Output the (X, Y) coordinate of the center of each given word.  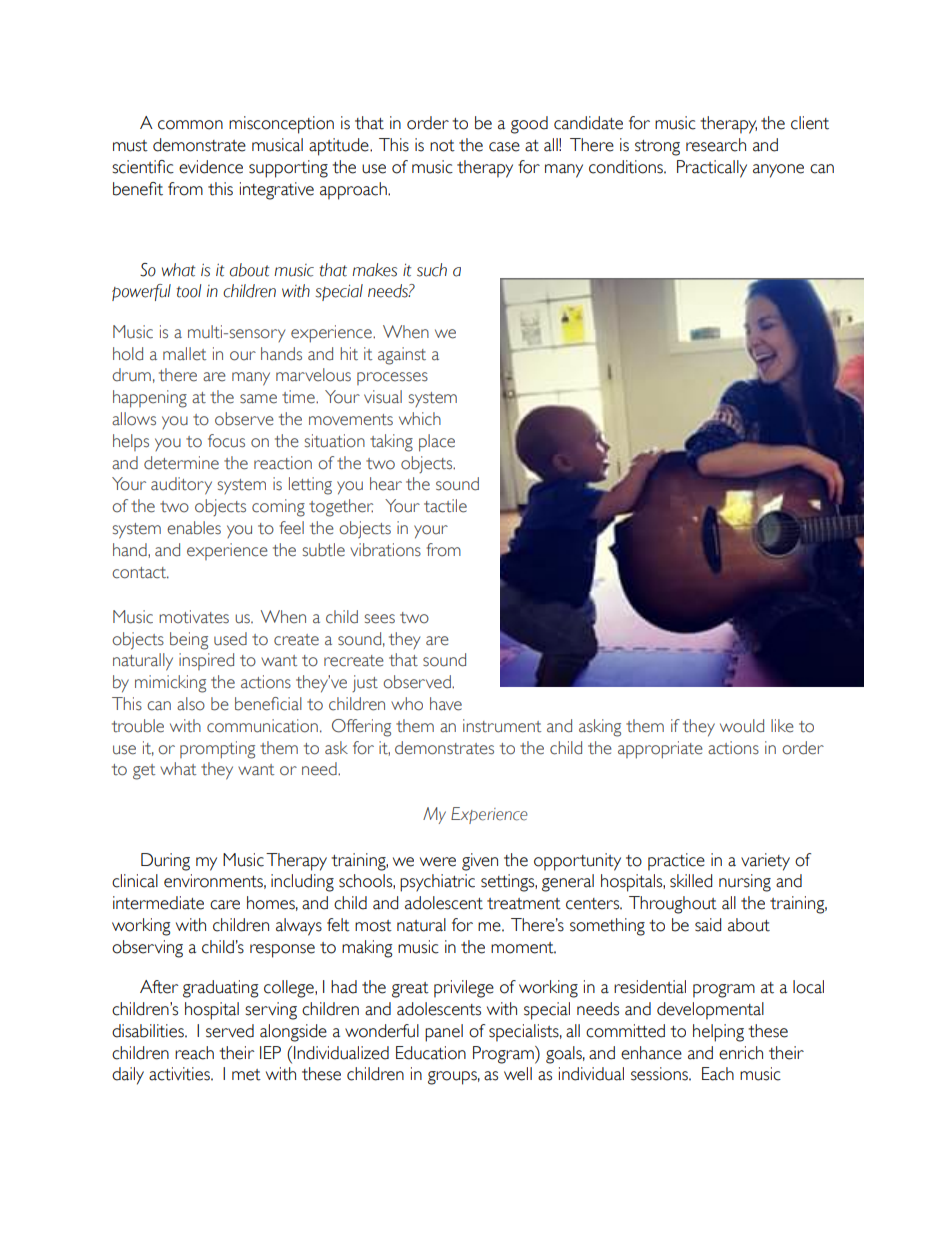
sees (380, 619)
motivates (194, 617)
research (716, 145)
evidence (211, 167)
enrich (741, 1053)
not (442, 146)
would (742, 726)
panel (444, 1033)
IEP (270, 1052)
